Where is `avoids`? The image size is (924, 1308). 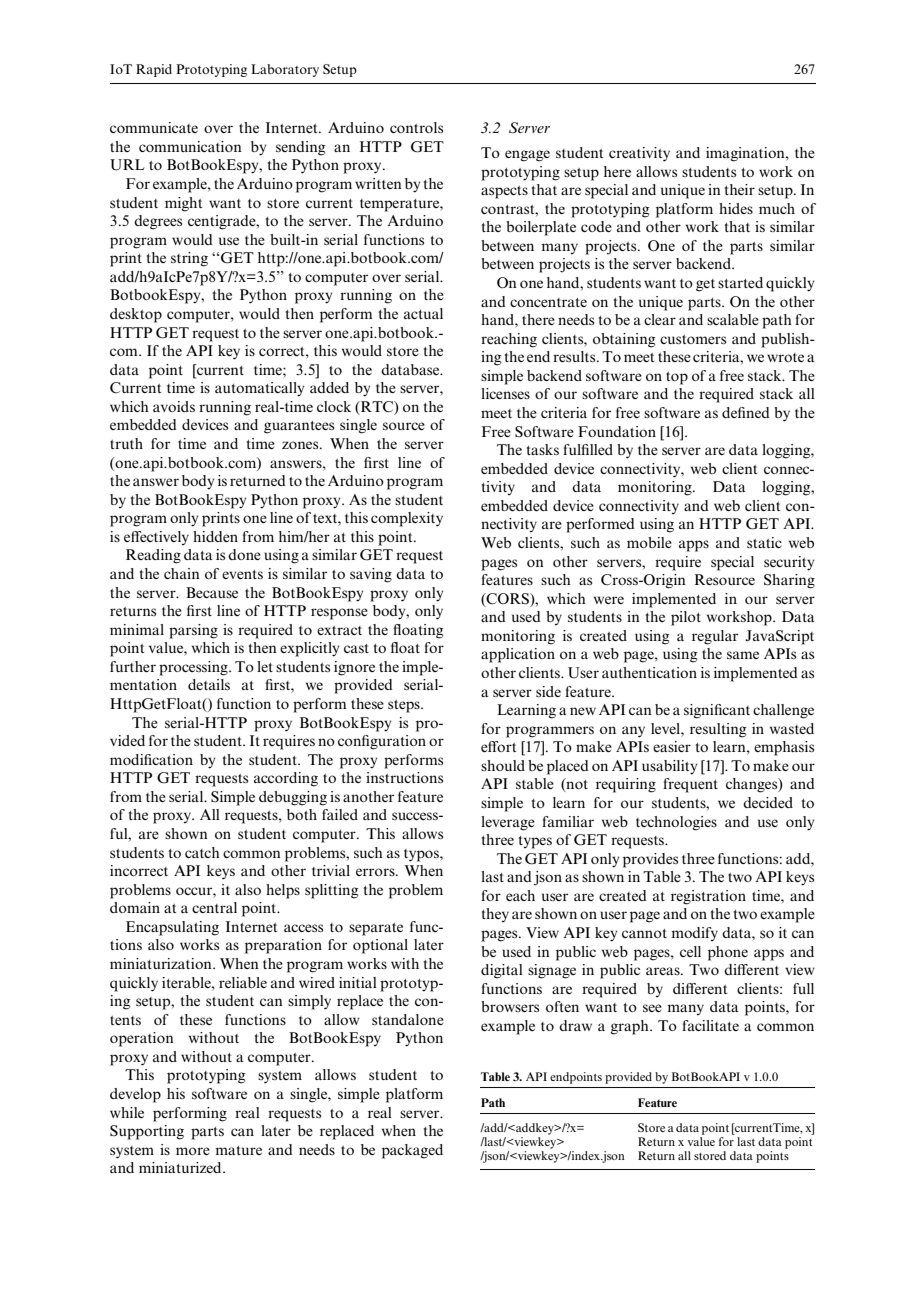
avoids is located at coordinates (174, 406).
